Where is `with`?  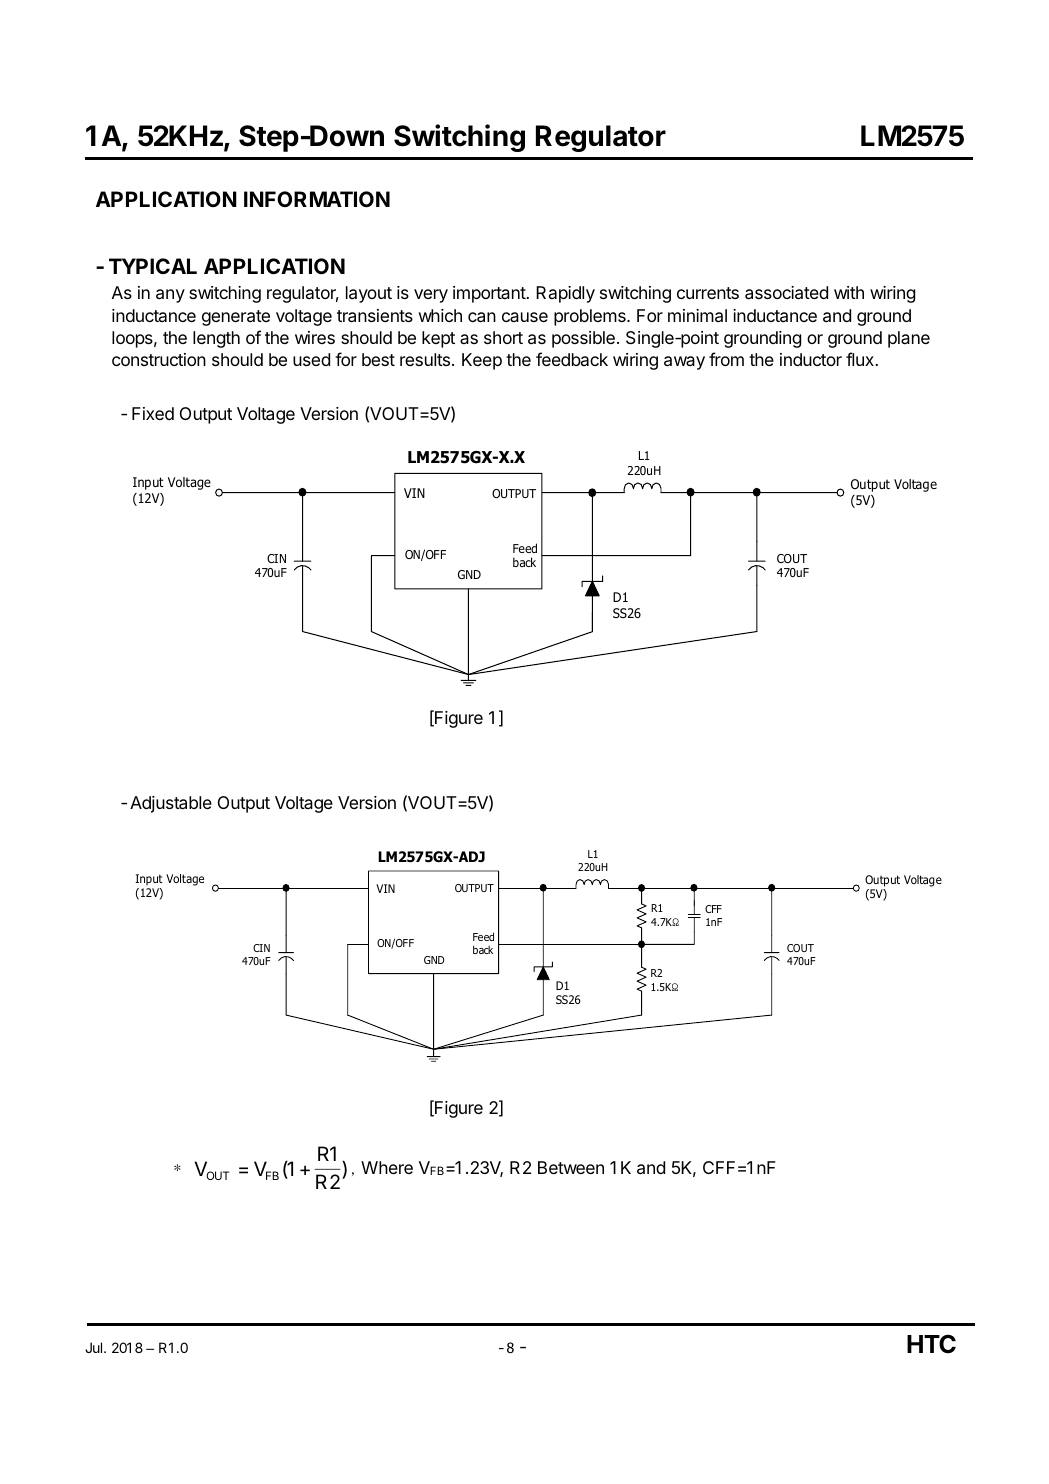
with is located at coordinates (849, 292).
